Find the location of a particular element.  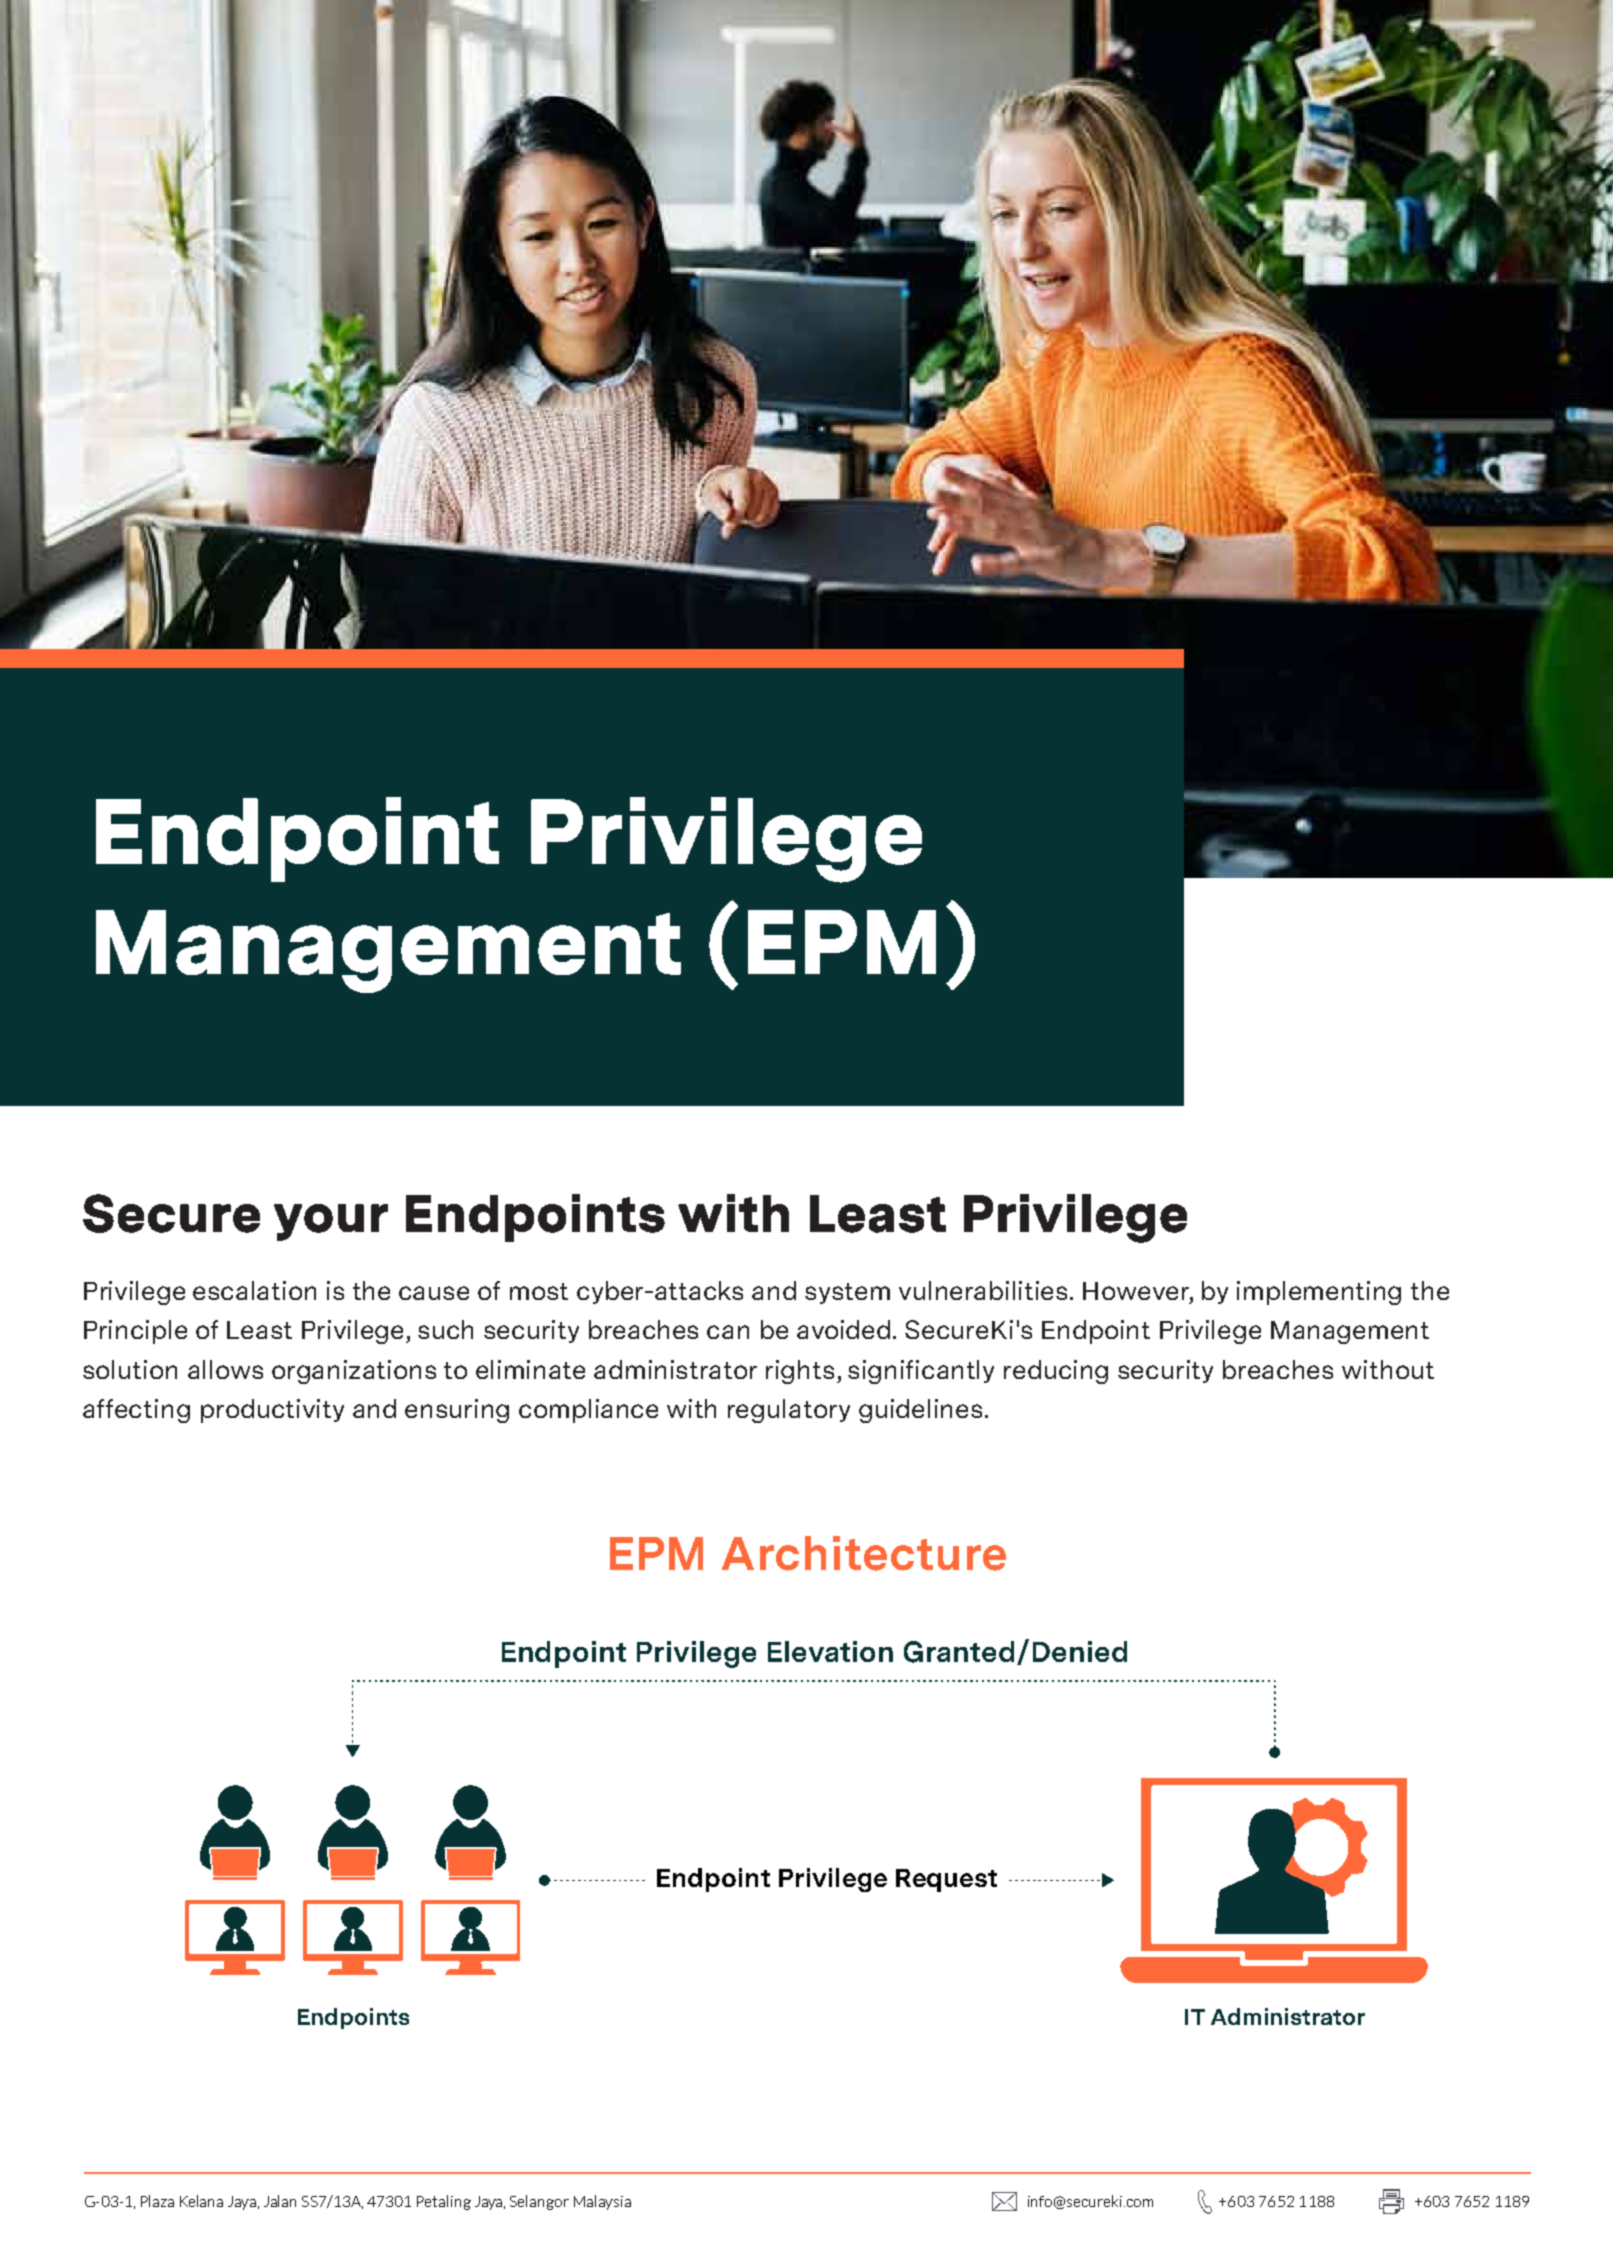

However is located at coordinates (1137, 1291).
